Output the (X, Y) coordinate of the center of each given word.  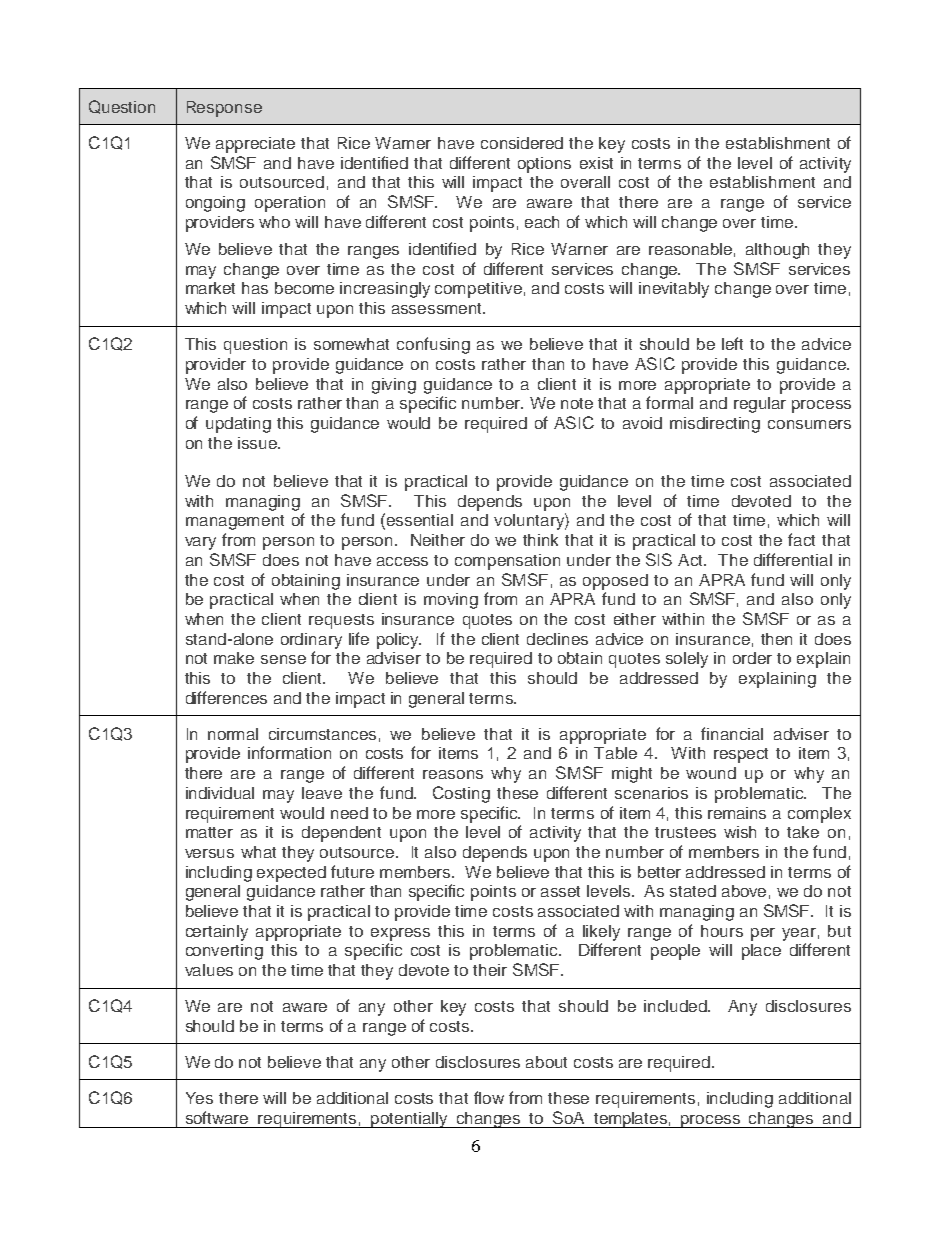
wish (740, 832)
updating (238, 425)
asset (560, 891)
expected (291, 874)
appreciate (255, 145)
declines (557, 639)
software (217, 1117)
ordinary (311, 641)
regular (760, 405)
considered (522, 143)
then (776, 639)
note (577, 403)
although (777, 251)
